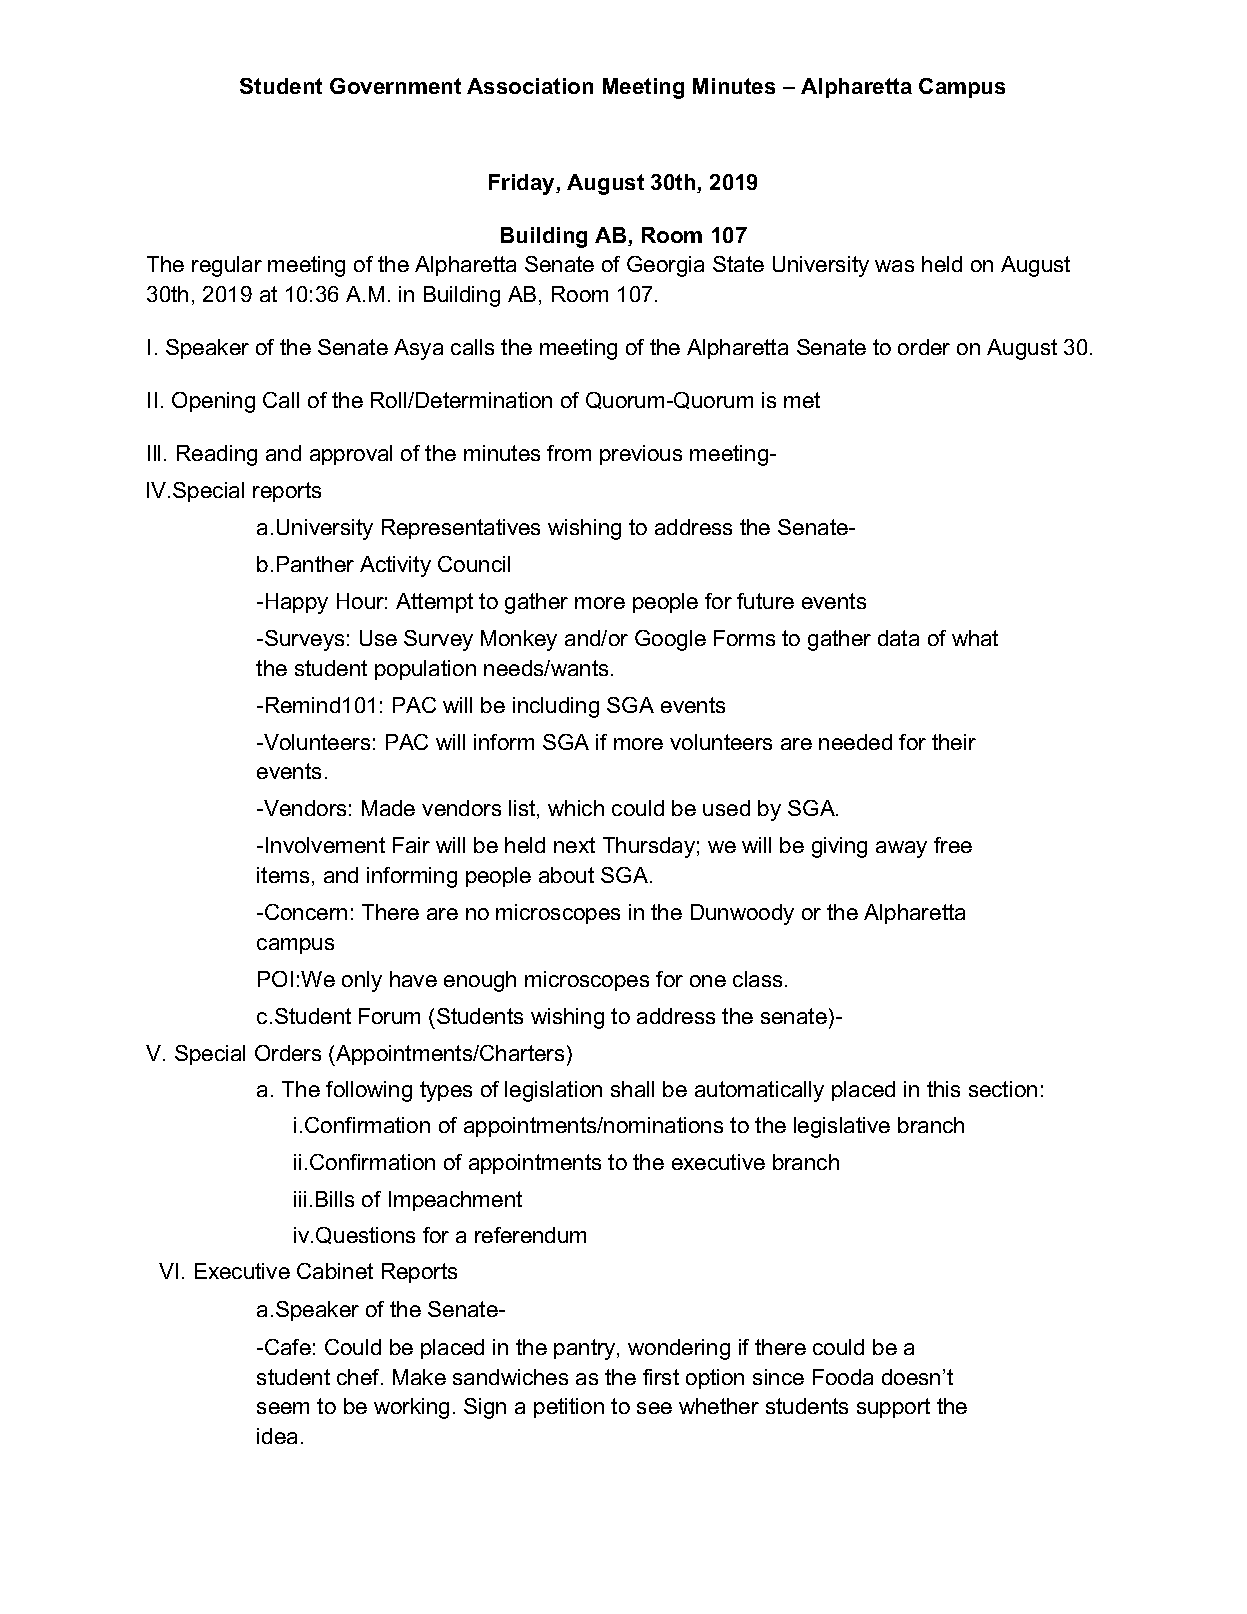  I want to click on met, so click(802, 400).
